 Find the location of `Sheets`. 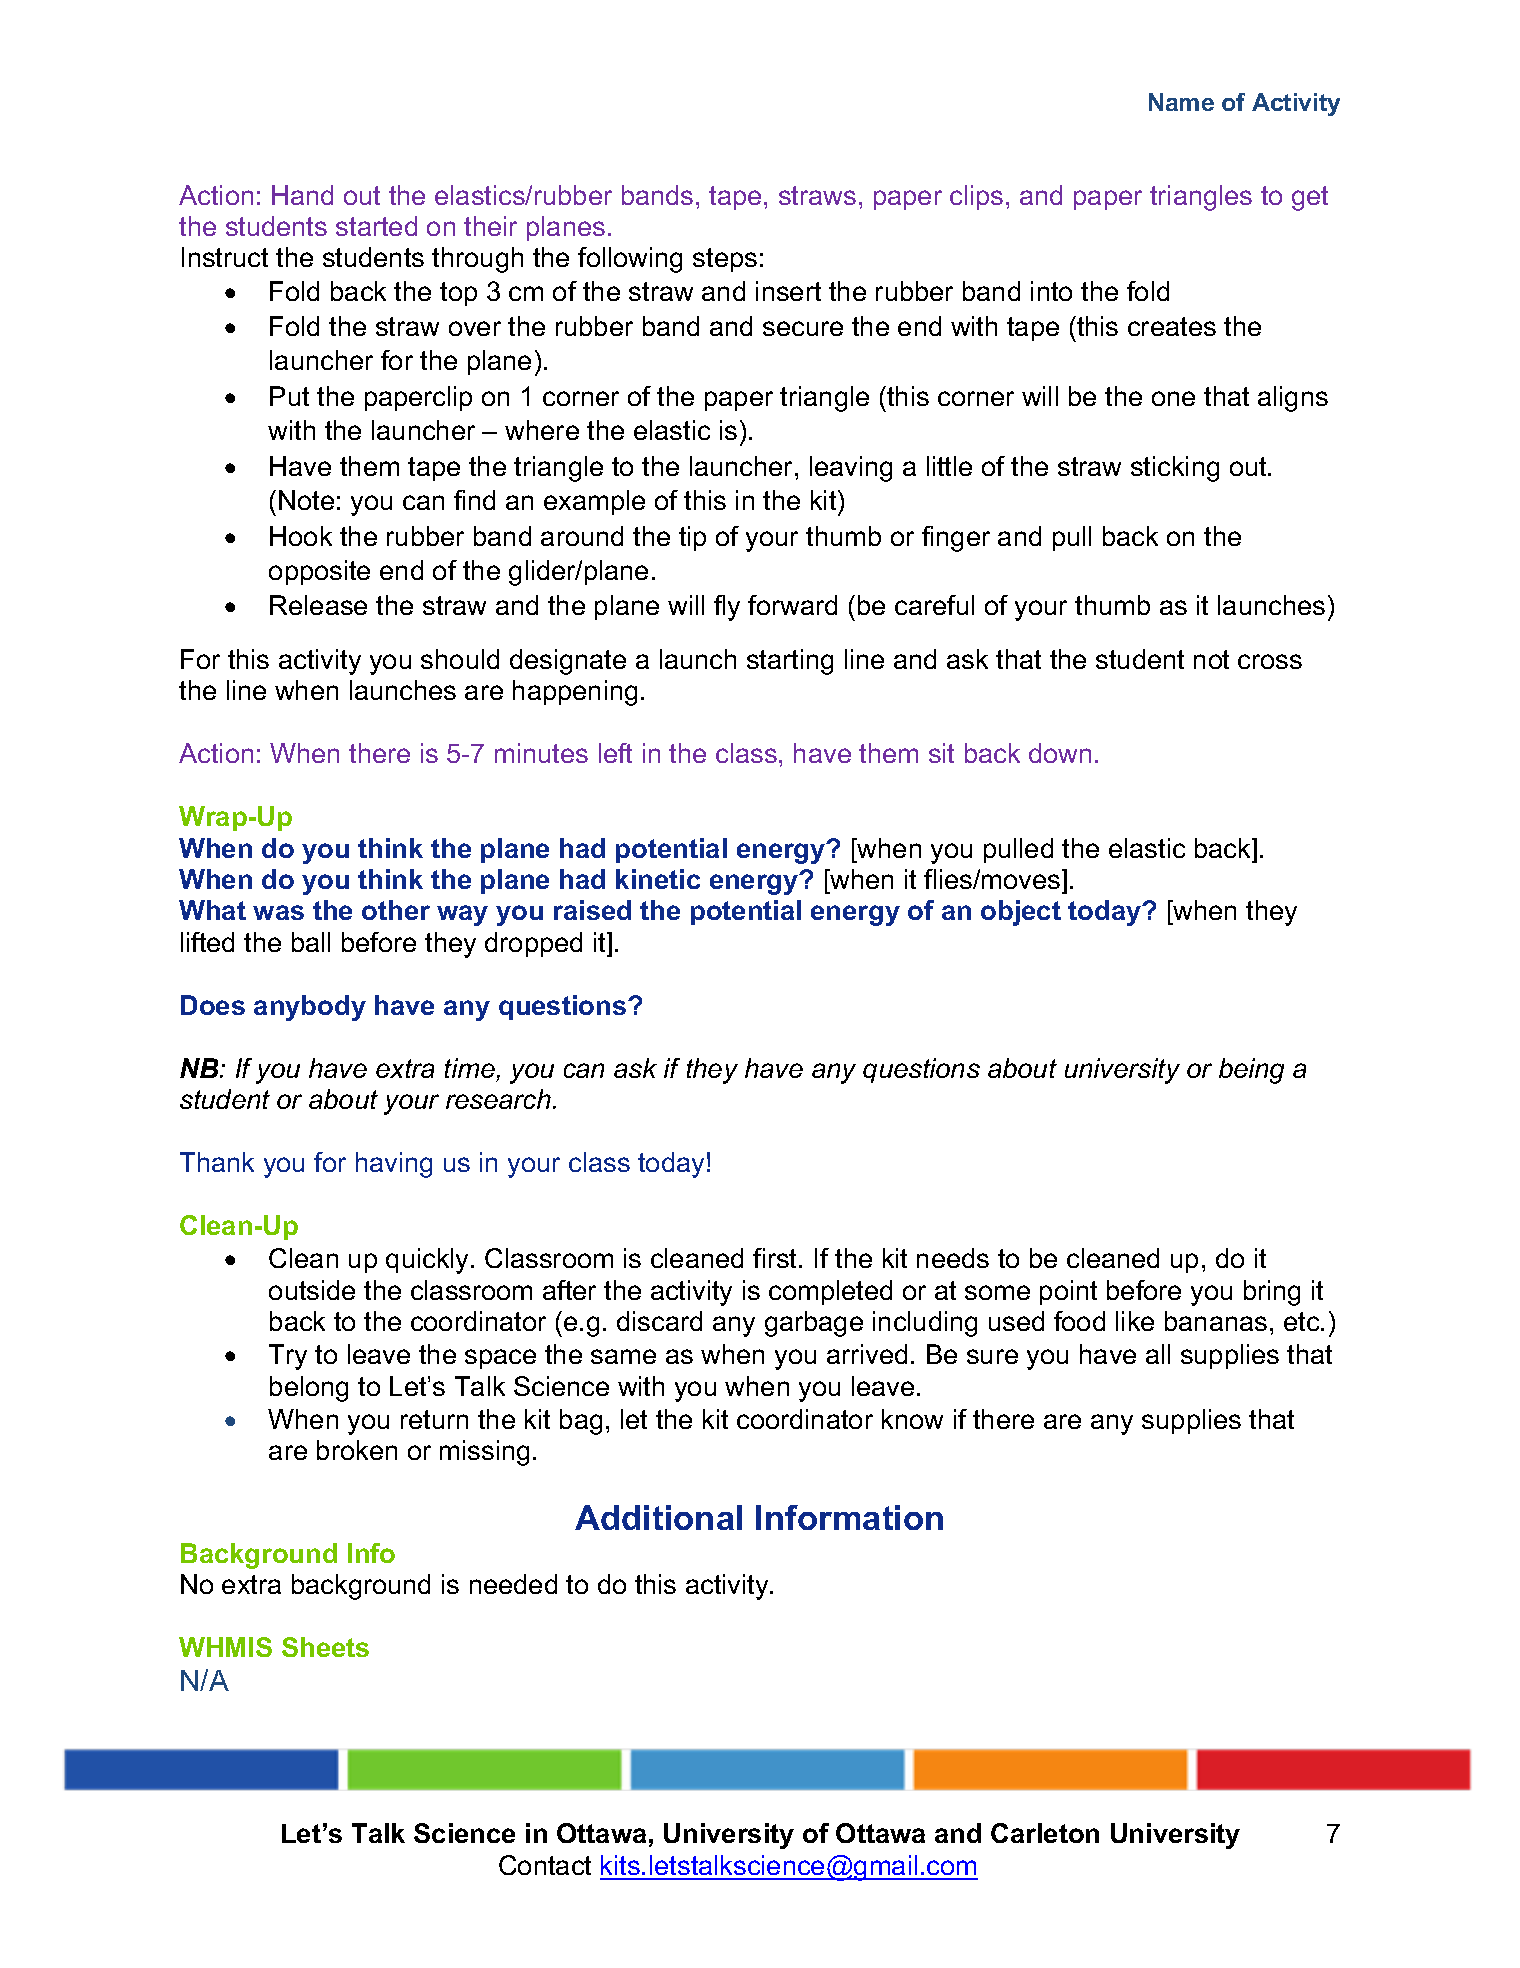

Sheets is located at coordinates (325, 1647).
